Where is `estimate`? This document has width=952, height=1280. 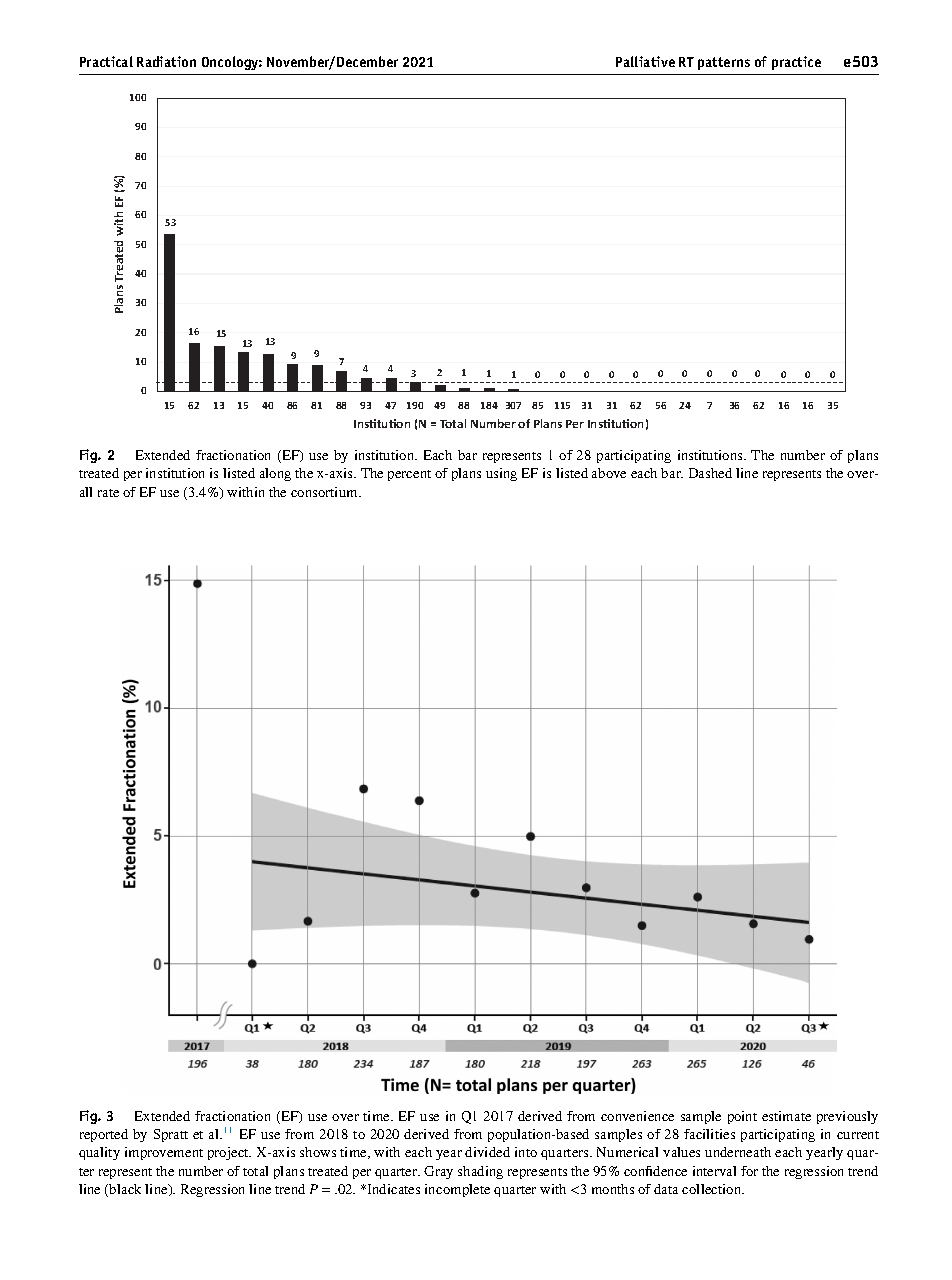
estimate is located at coordinates (786, 1116).
